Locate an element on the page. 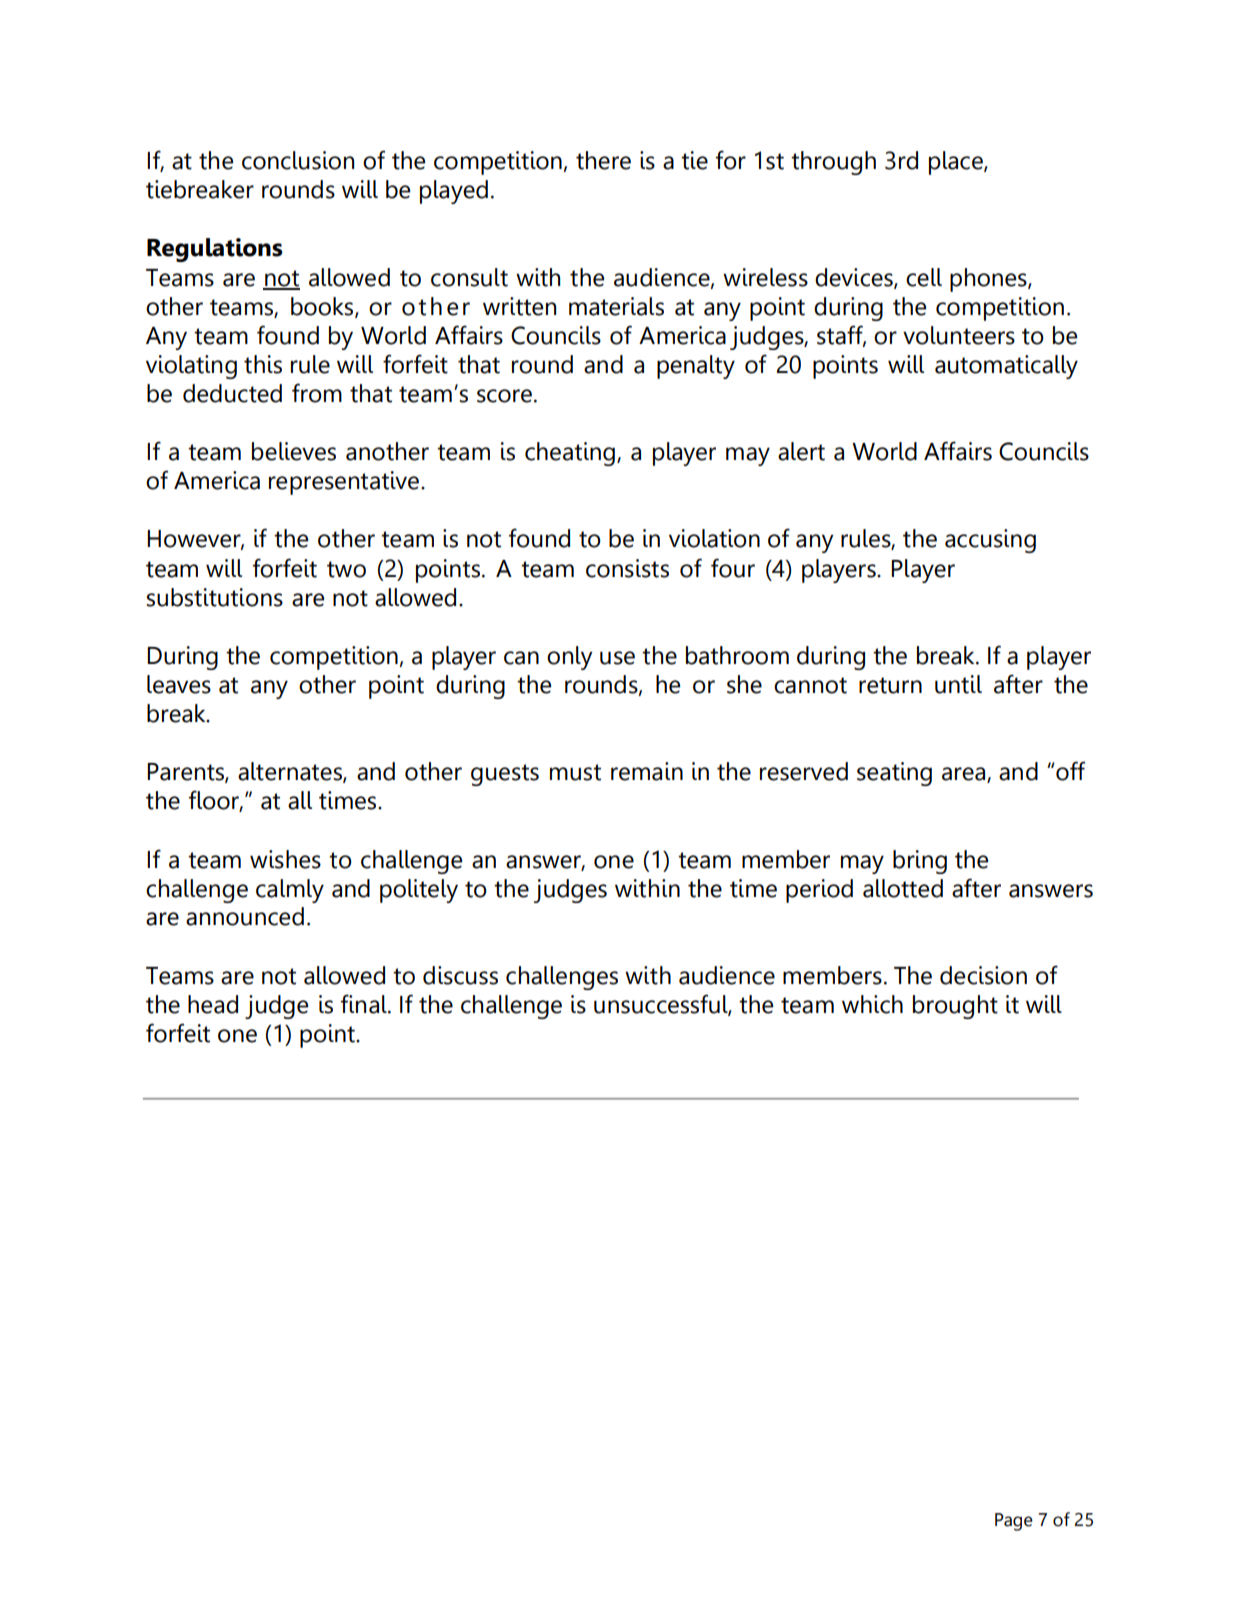  which is located at coordinates (872, 1004).
